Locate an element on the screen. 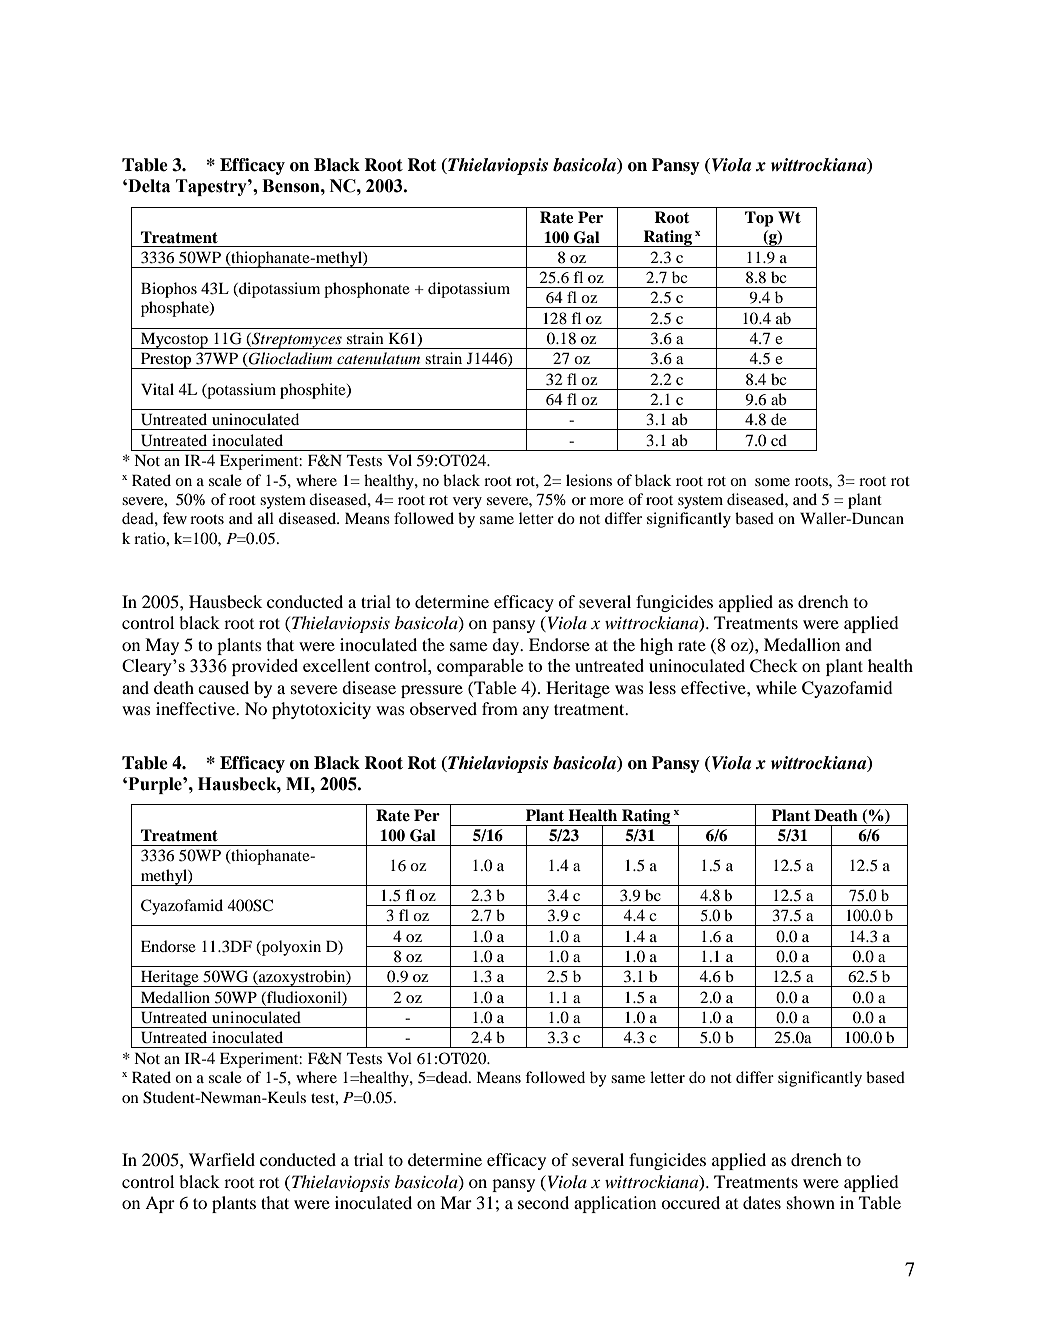 The height and width of the screenshot is (1342, 1037). phosphate is located at coordinates (176, 309).
